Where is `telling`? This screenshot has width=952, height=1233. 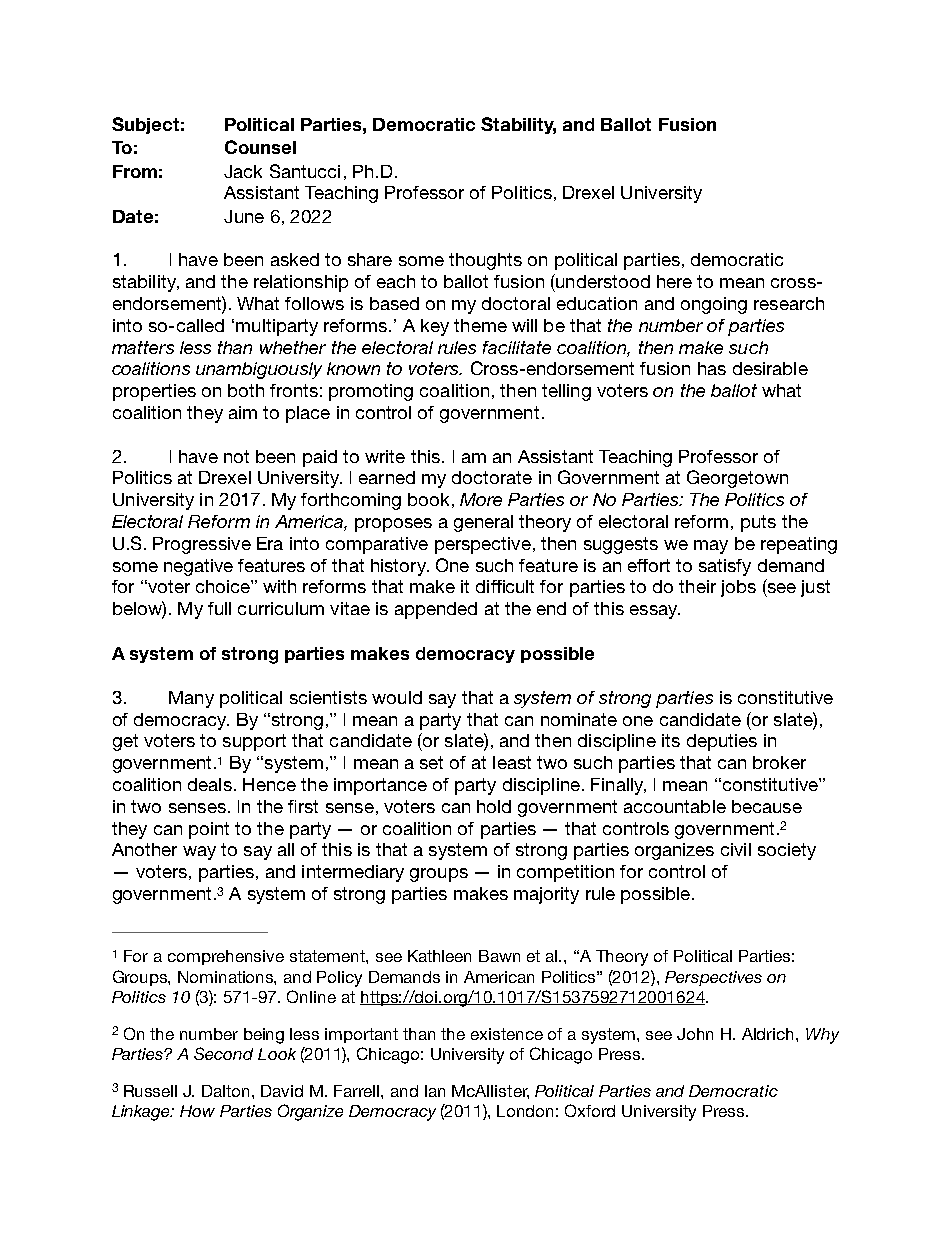 telling is located at coordinates (566, 392).
